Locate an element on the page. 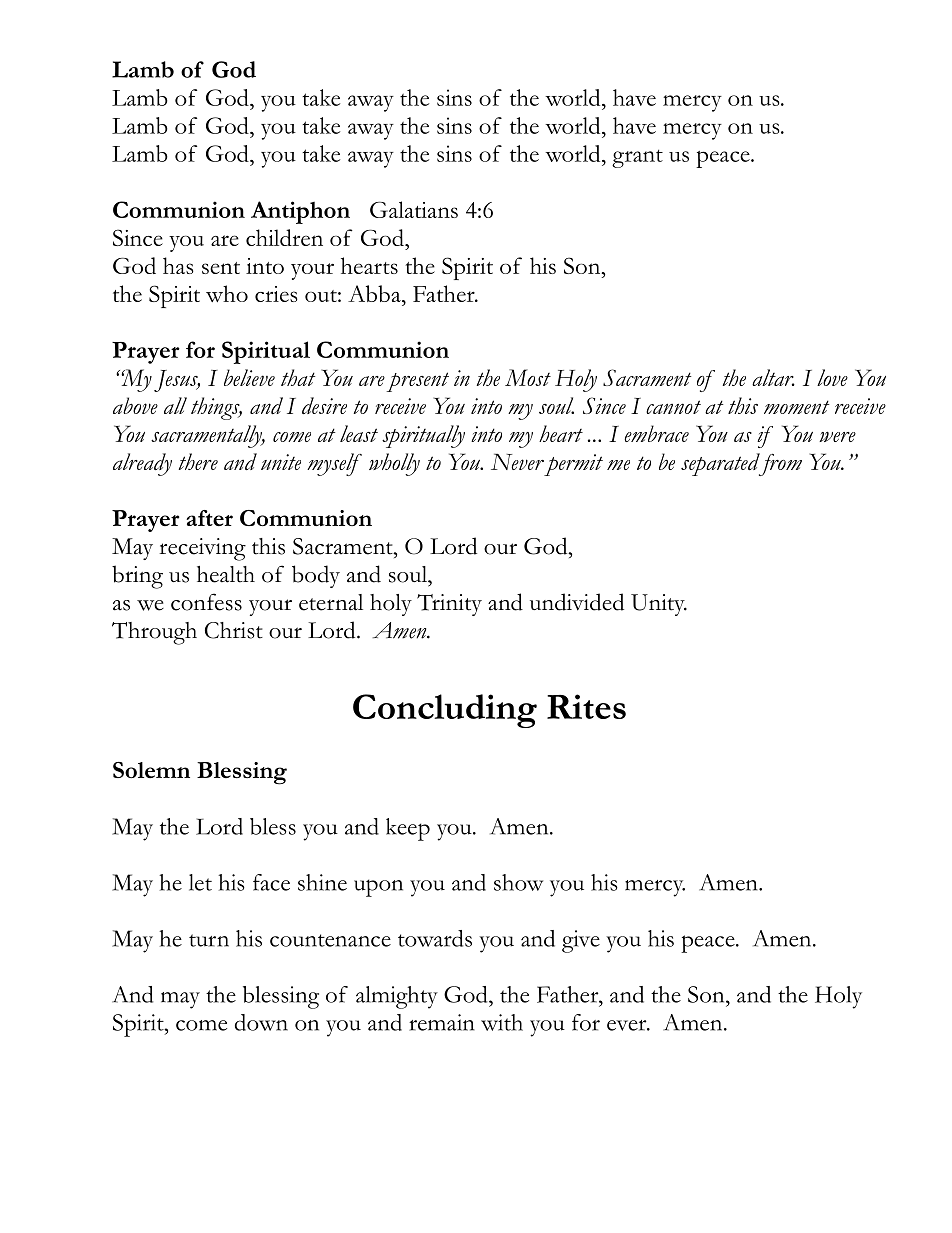  Unity is located at coordinates (659, 605).
